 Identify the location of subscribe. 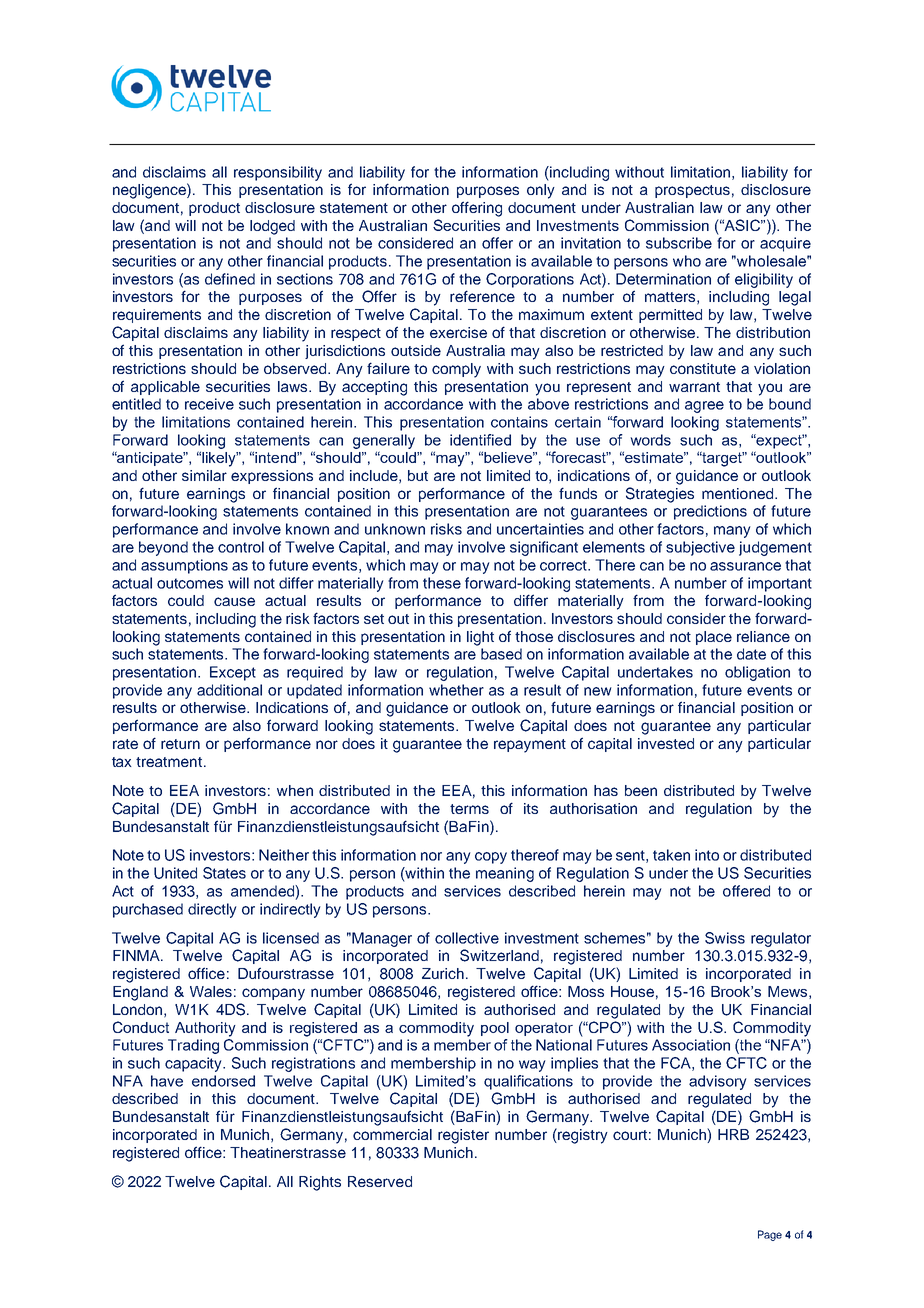
(679, 243).
